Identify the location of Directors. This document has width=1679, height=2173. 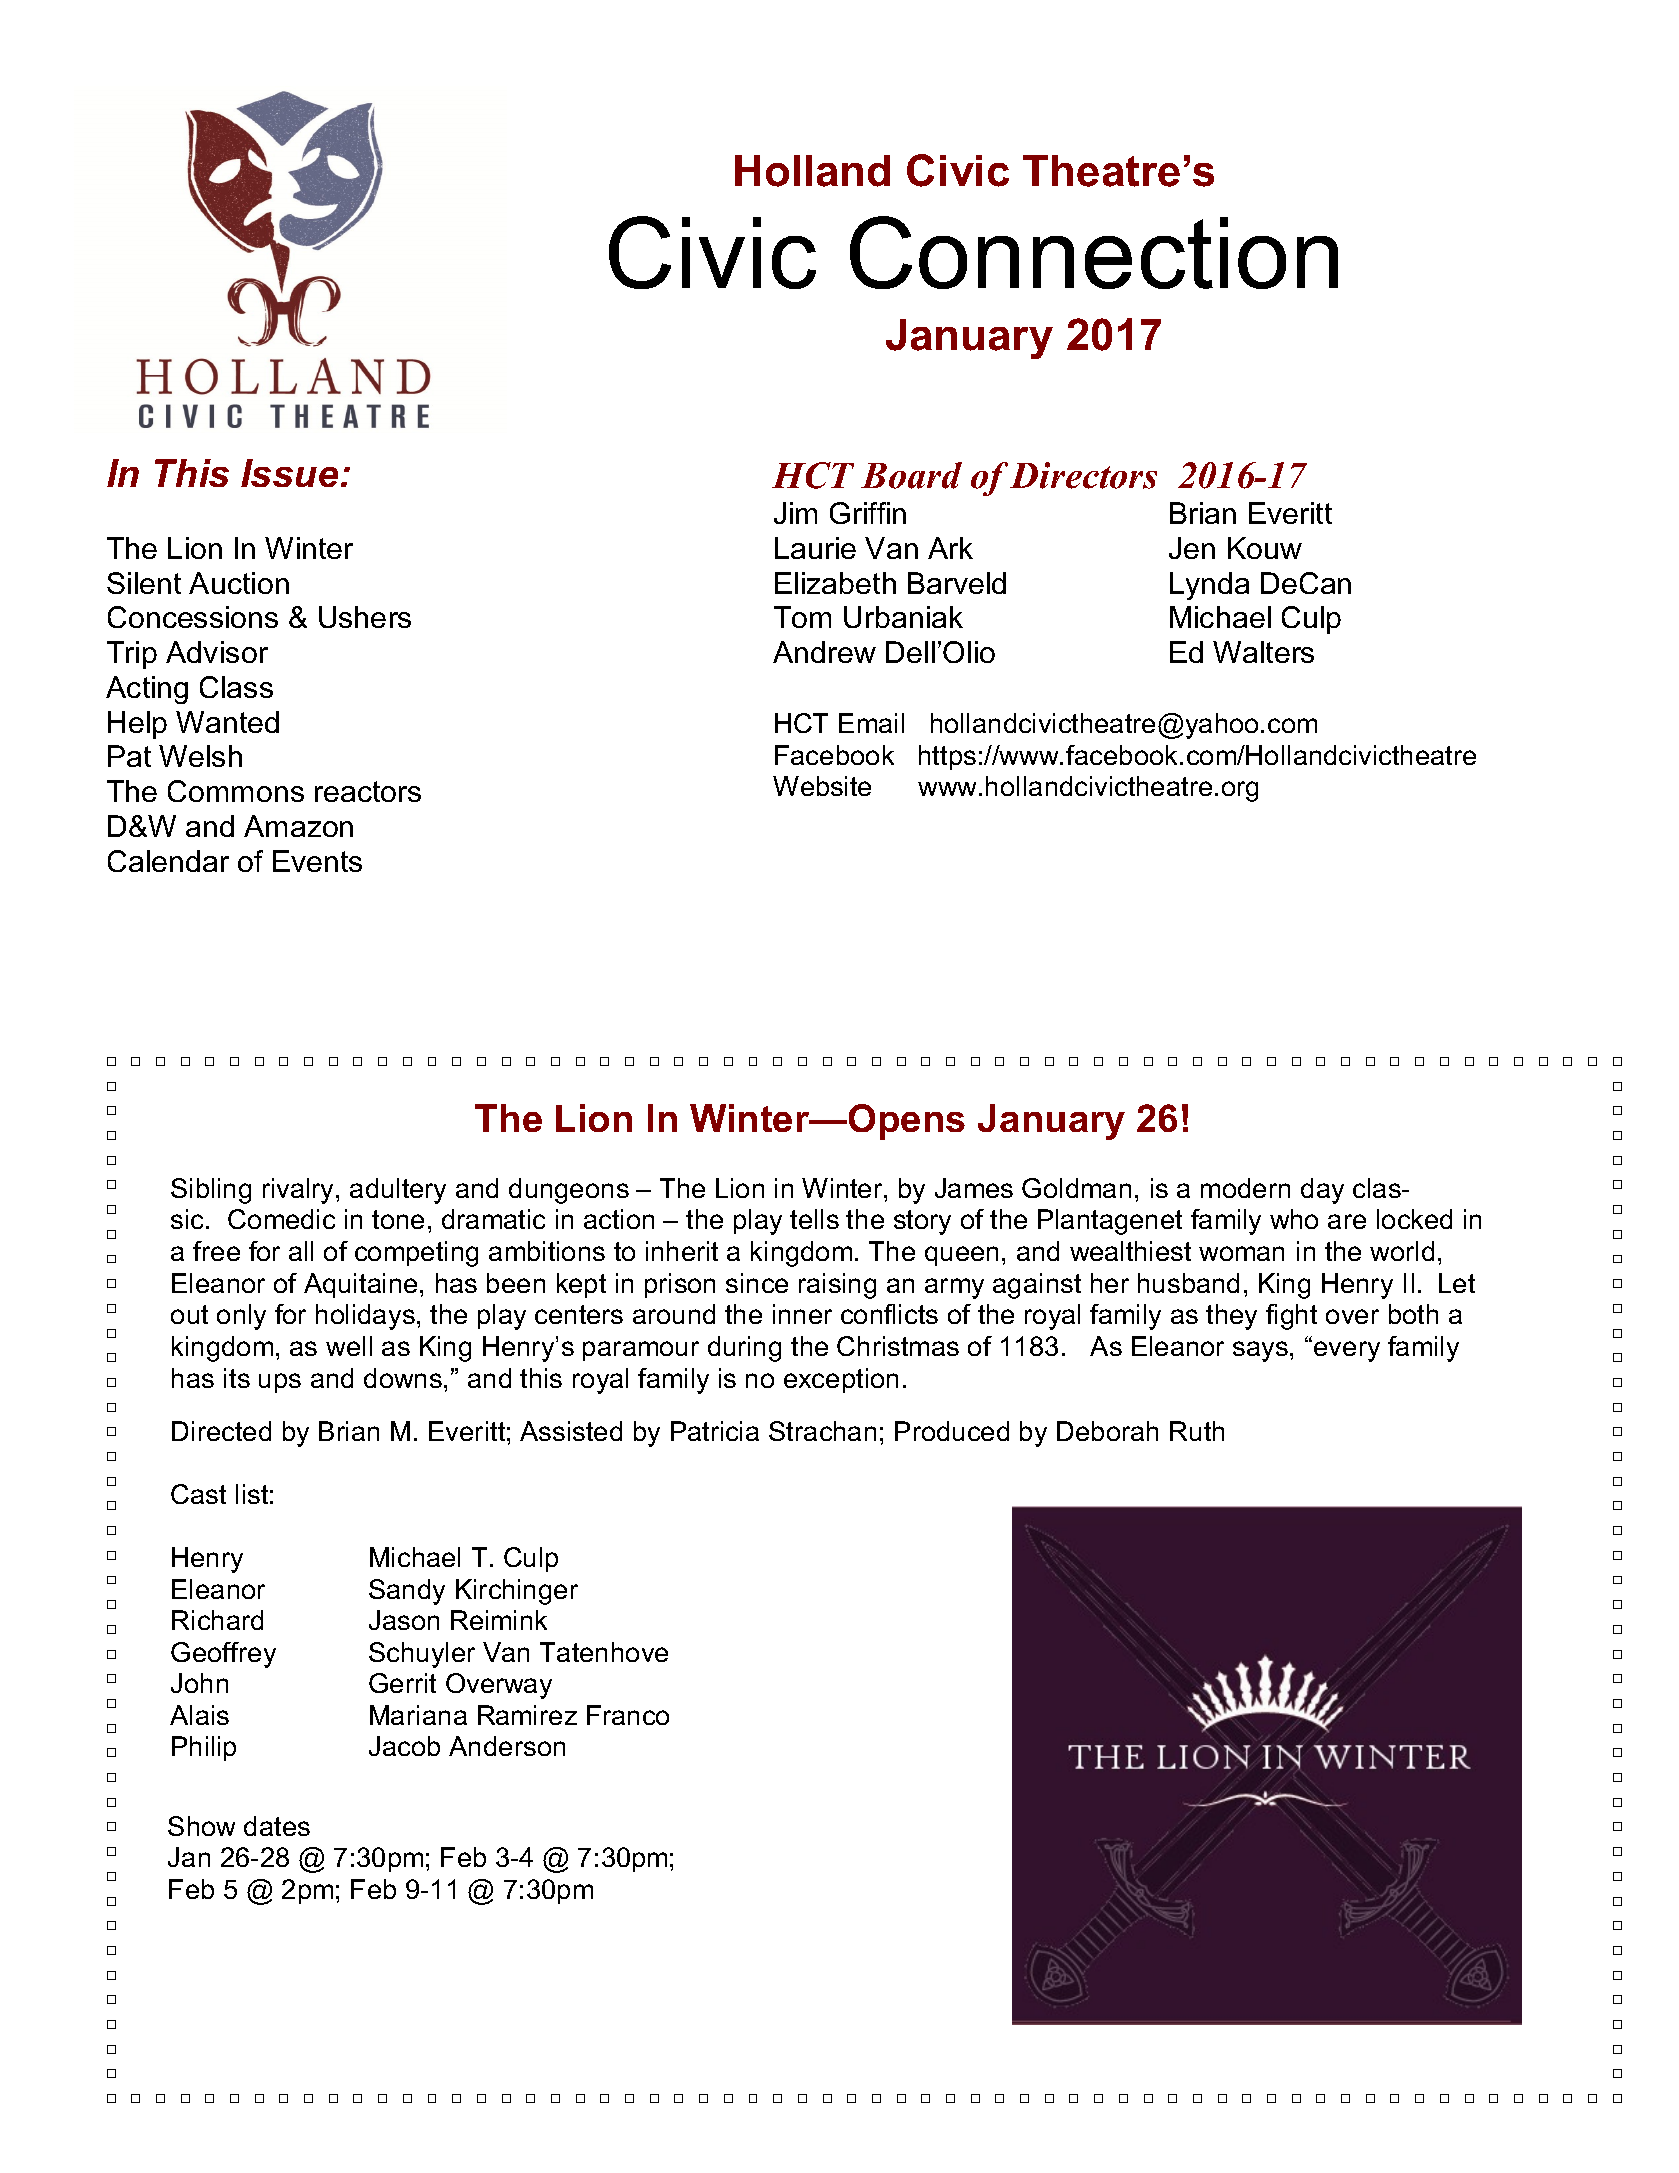
(1083, 475).
